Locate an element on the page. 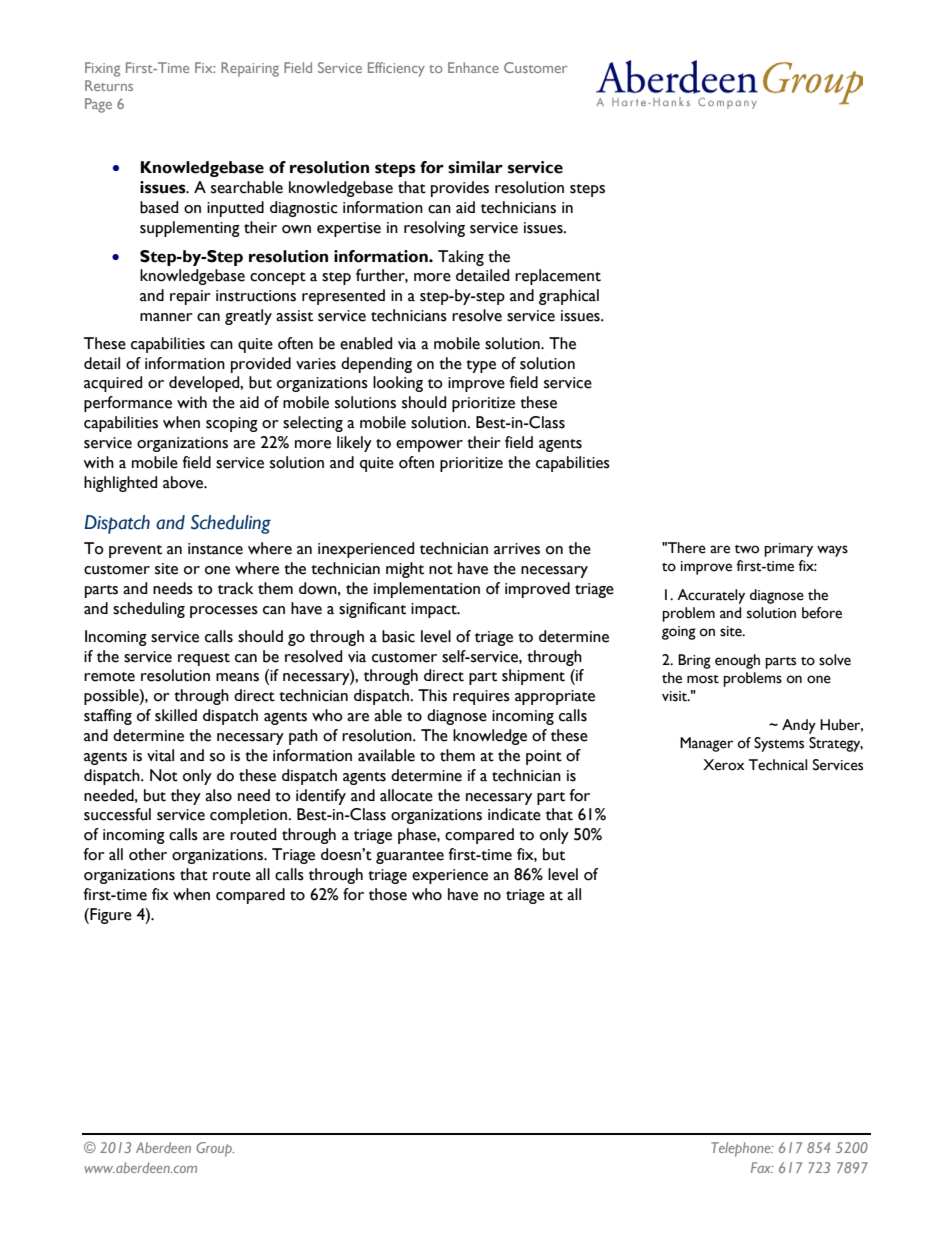 This page has width=952, height=1233. processes is located at coordinates (224, 612).
